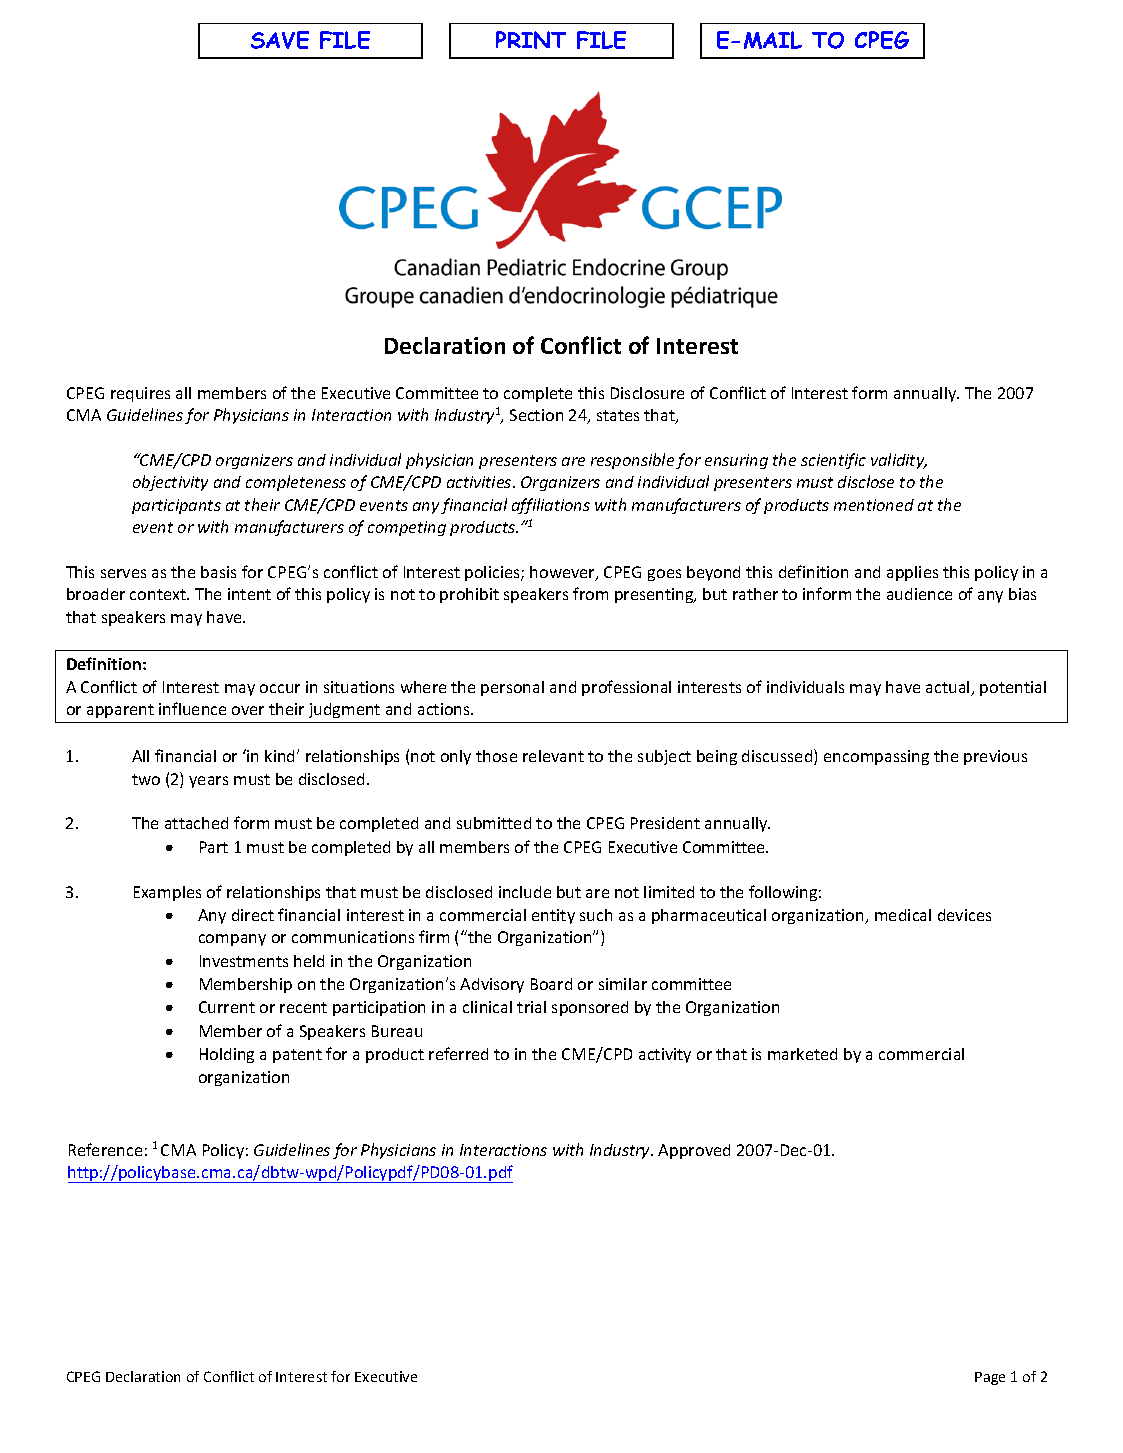  Describe the element at coordinates (590, 1008) in the screenshot. I see `sponsored` at that location.
